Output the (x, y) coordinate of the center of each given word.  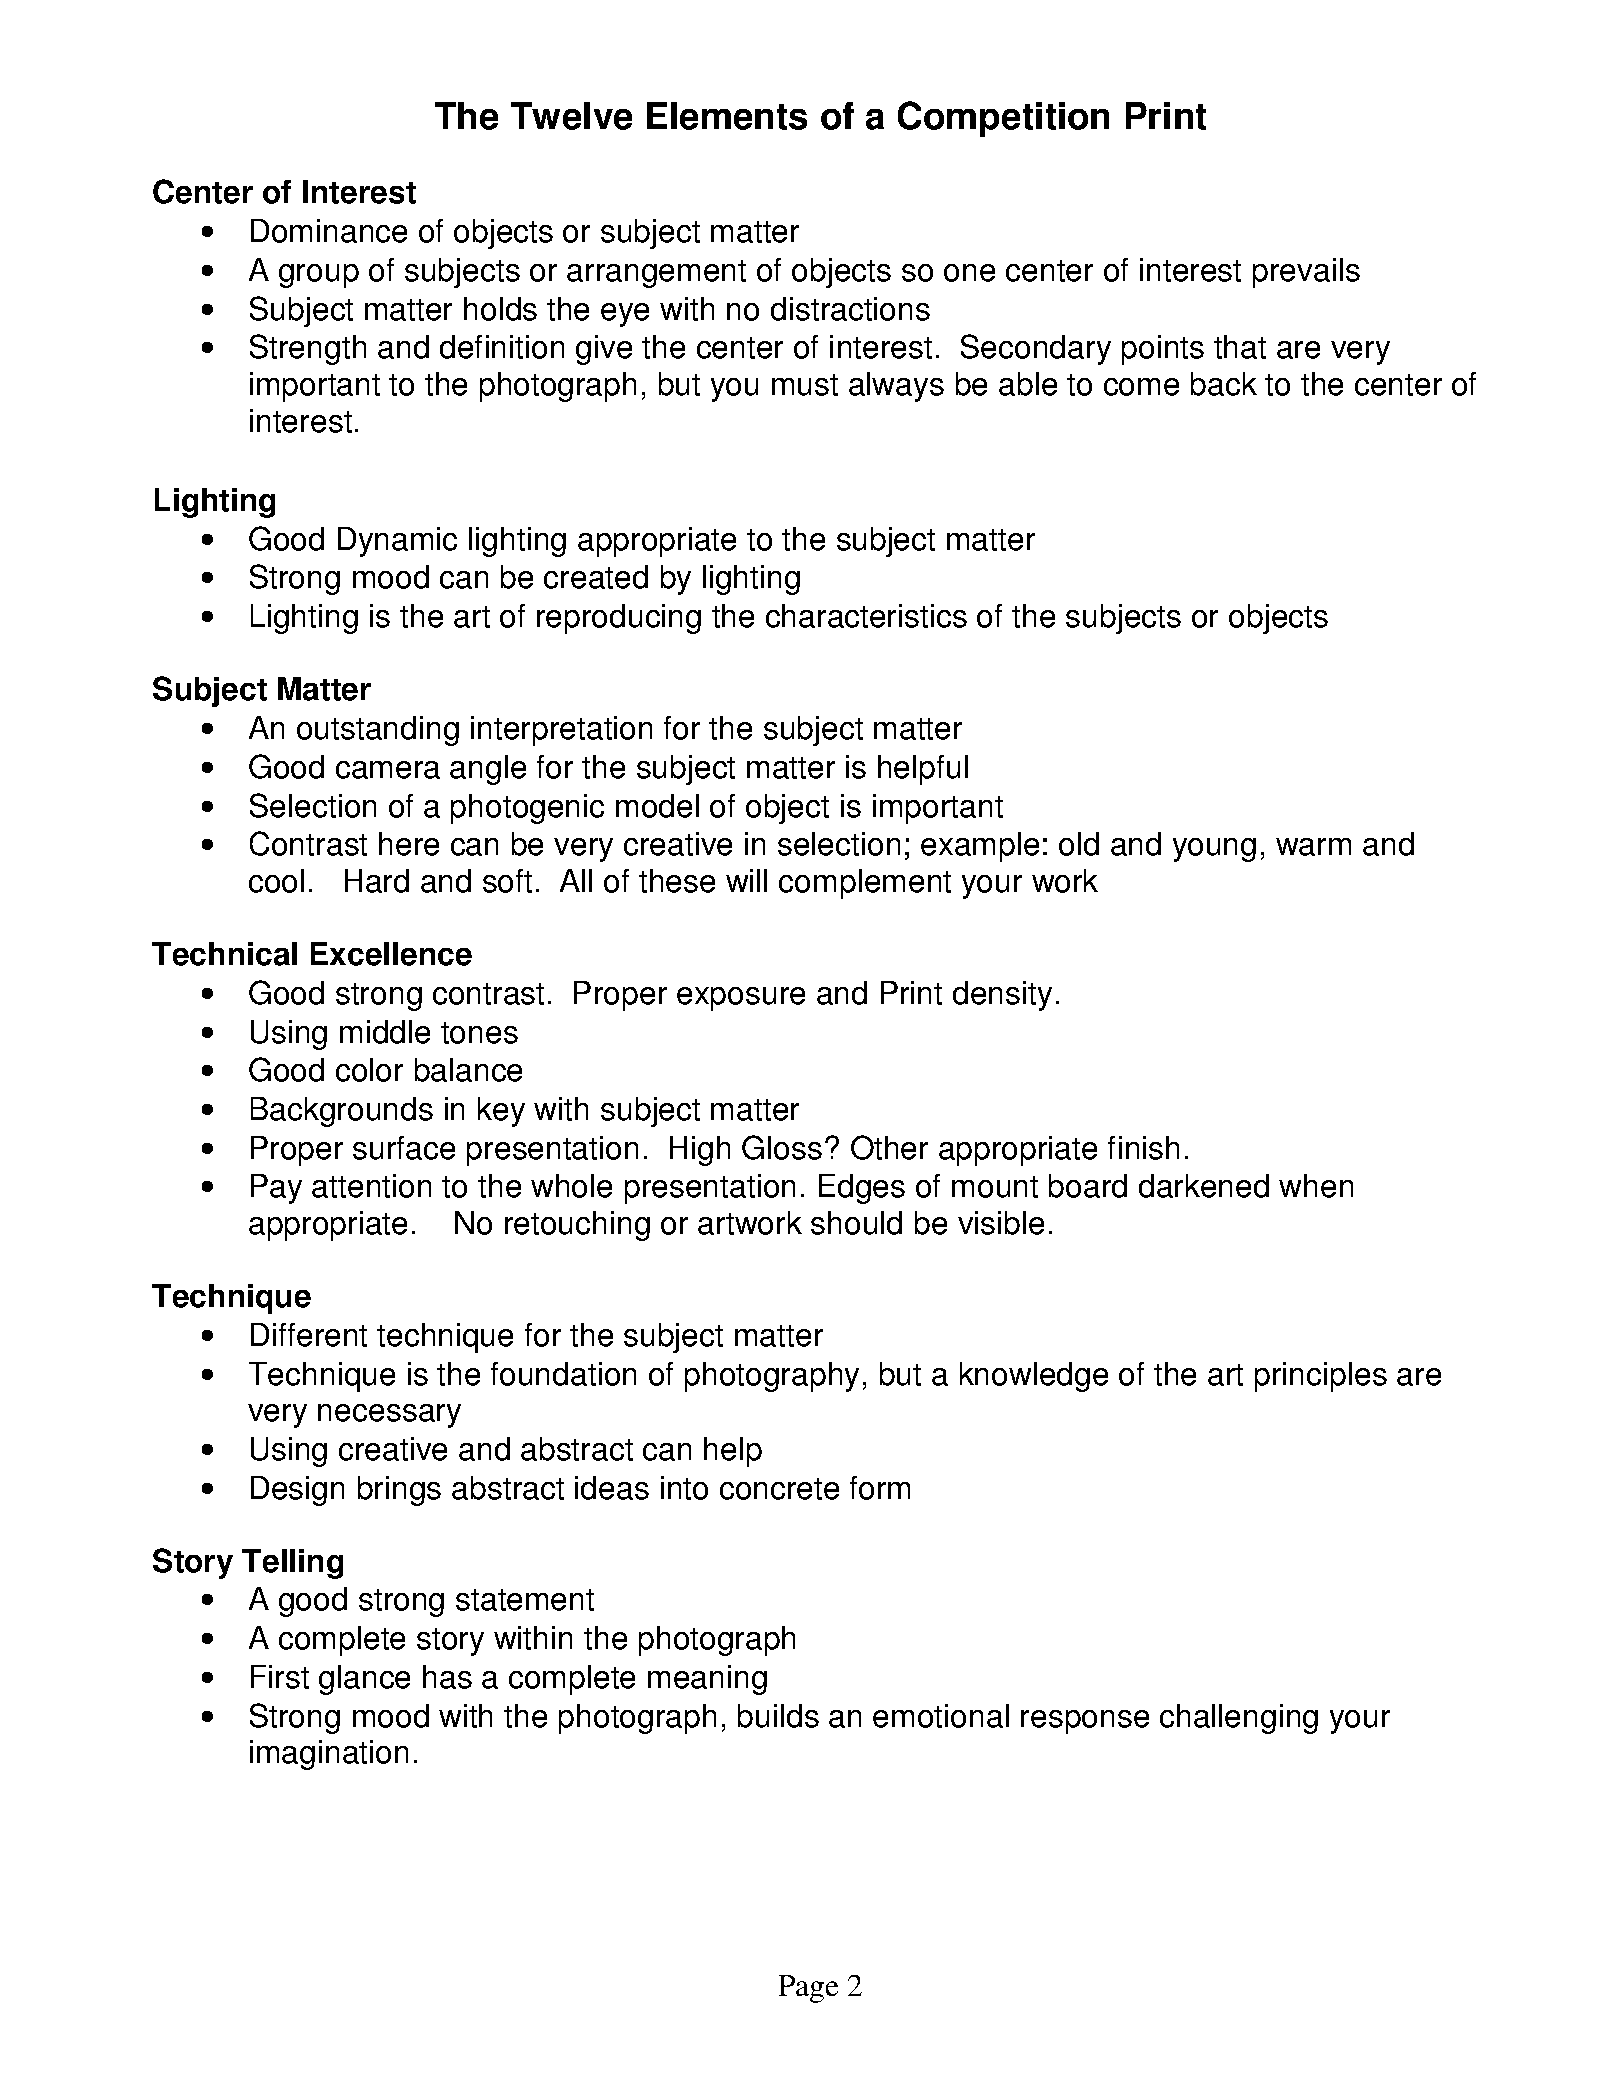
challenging (1239, 1719)
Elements (727, 116)
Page (808, 1989)
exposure (741, 999)
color (369, 1070)
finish (1143, 1148)
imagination (329, 1755)
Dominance (329, 231)
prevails (1306, 273)
